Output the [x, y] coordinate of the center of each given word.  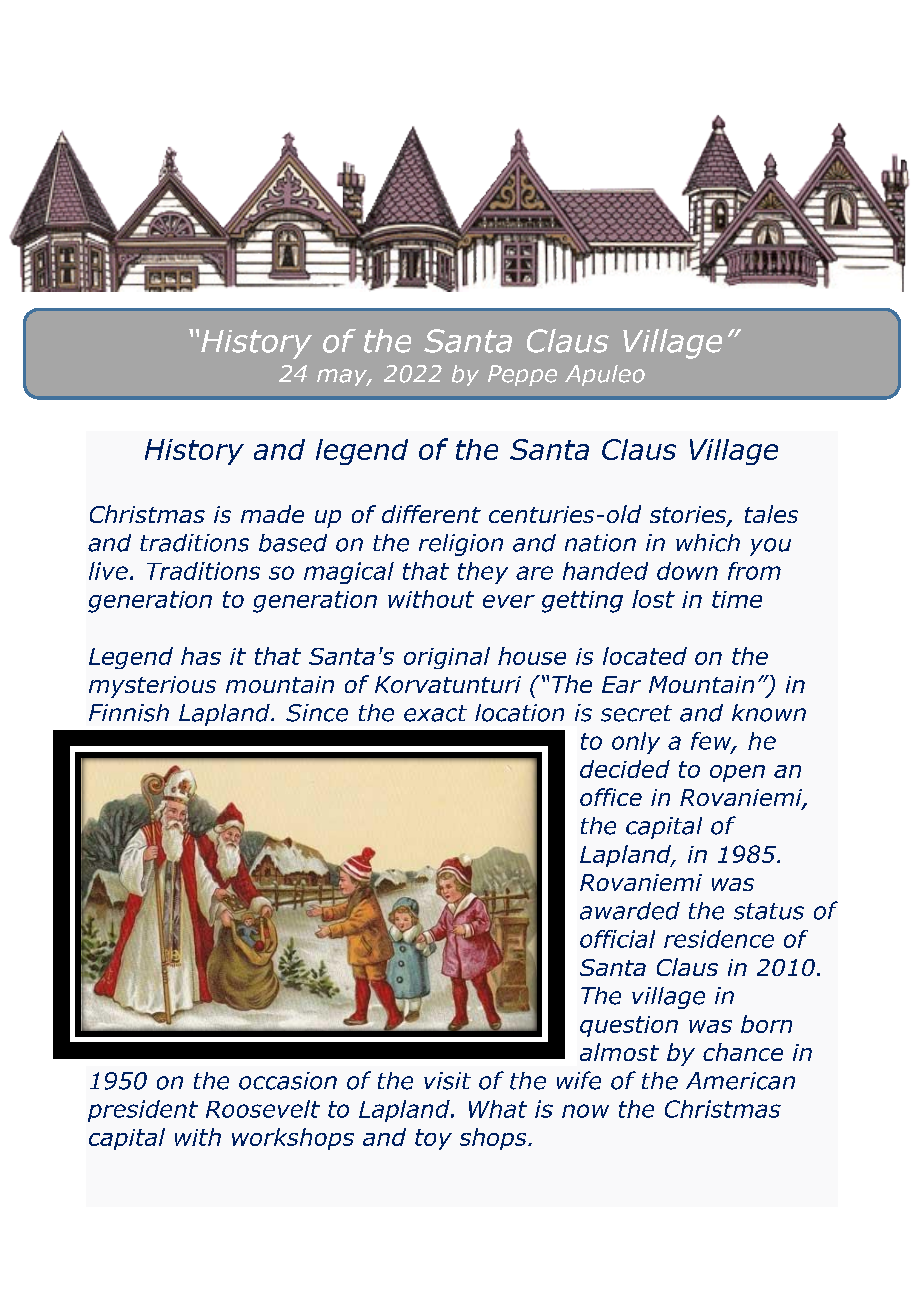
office [611, 797]
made [272, 514]
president [143, 1111]
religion [461, 545]
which [708, 543]
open [737, 773]
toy [433, 1139]
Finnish [129, 713]
